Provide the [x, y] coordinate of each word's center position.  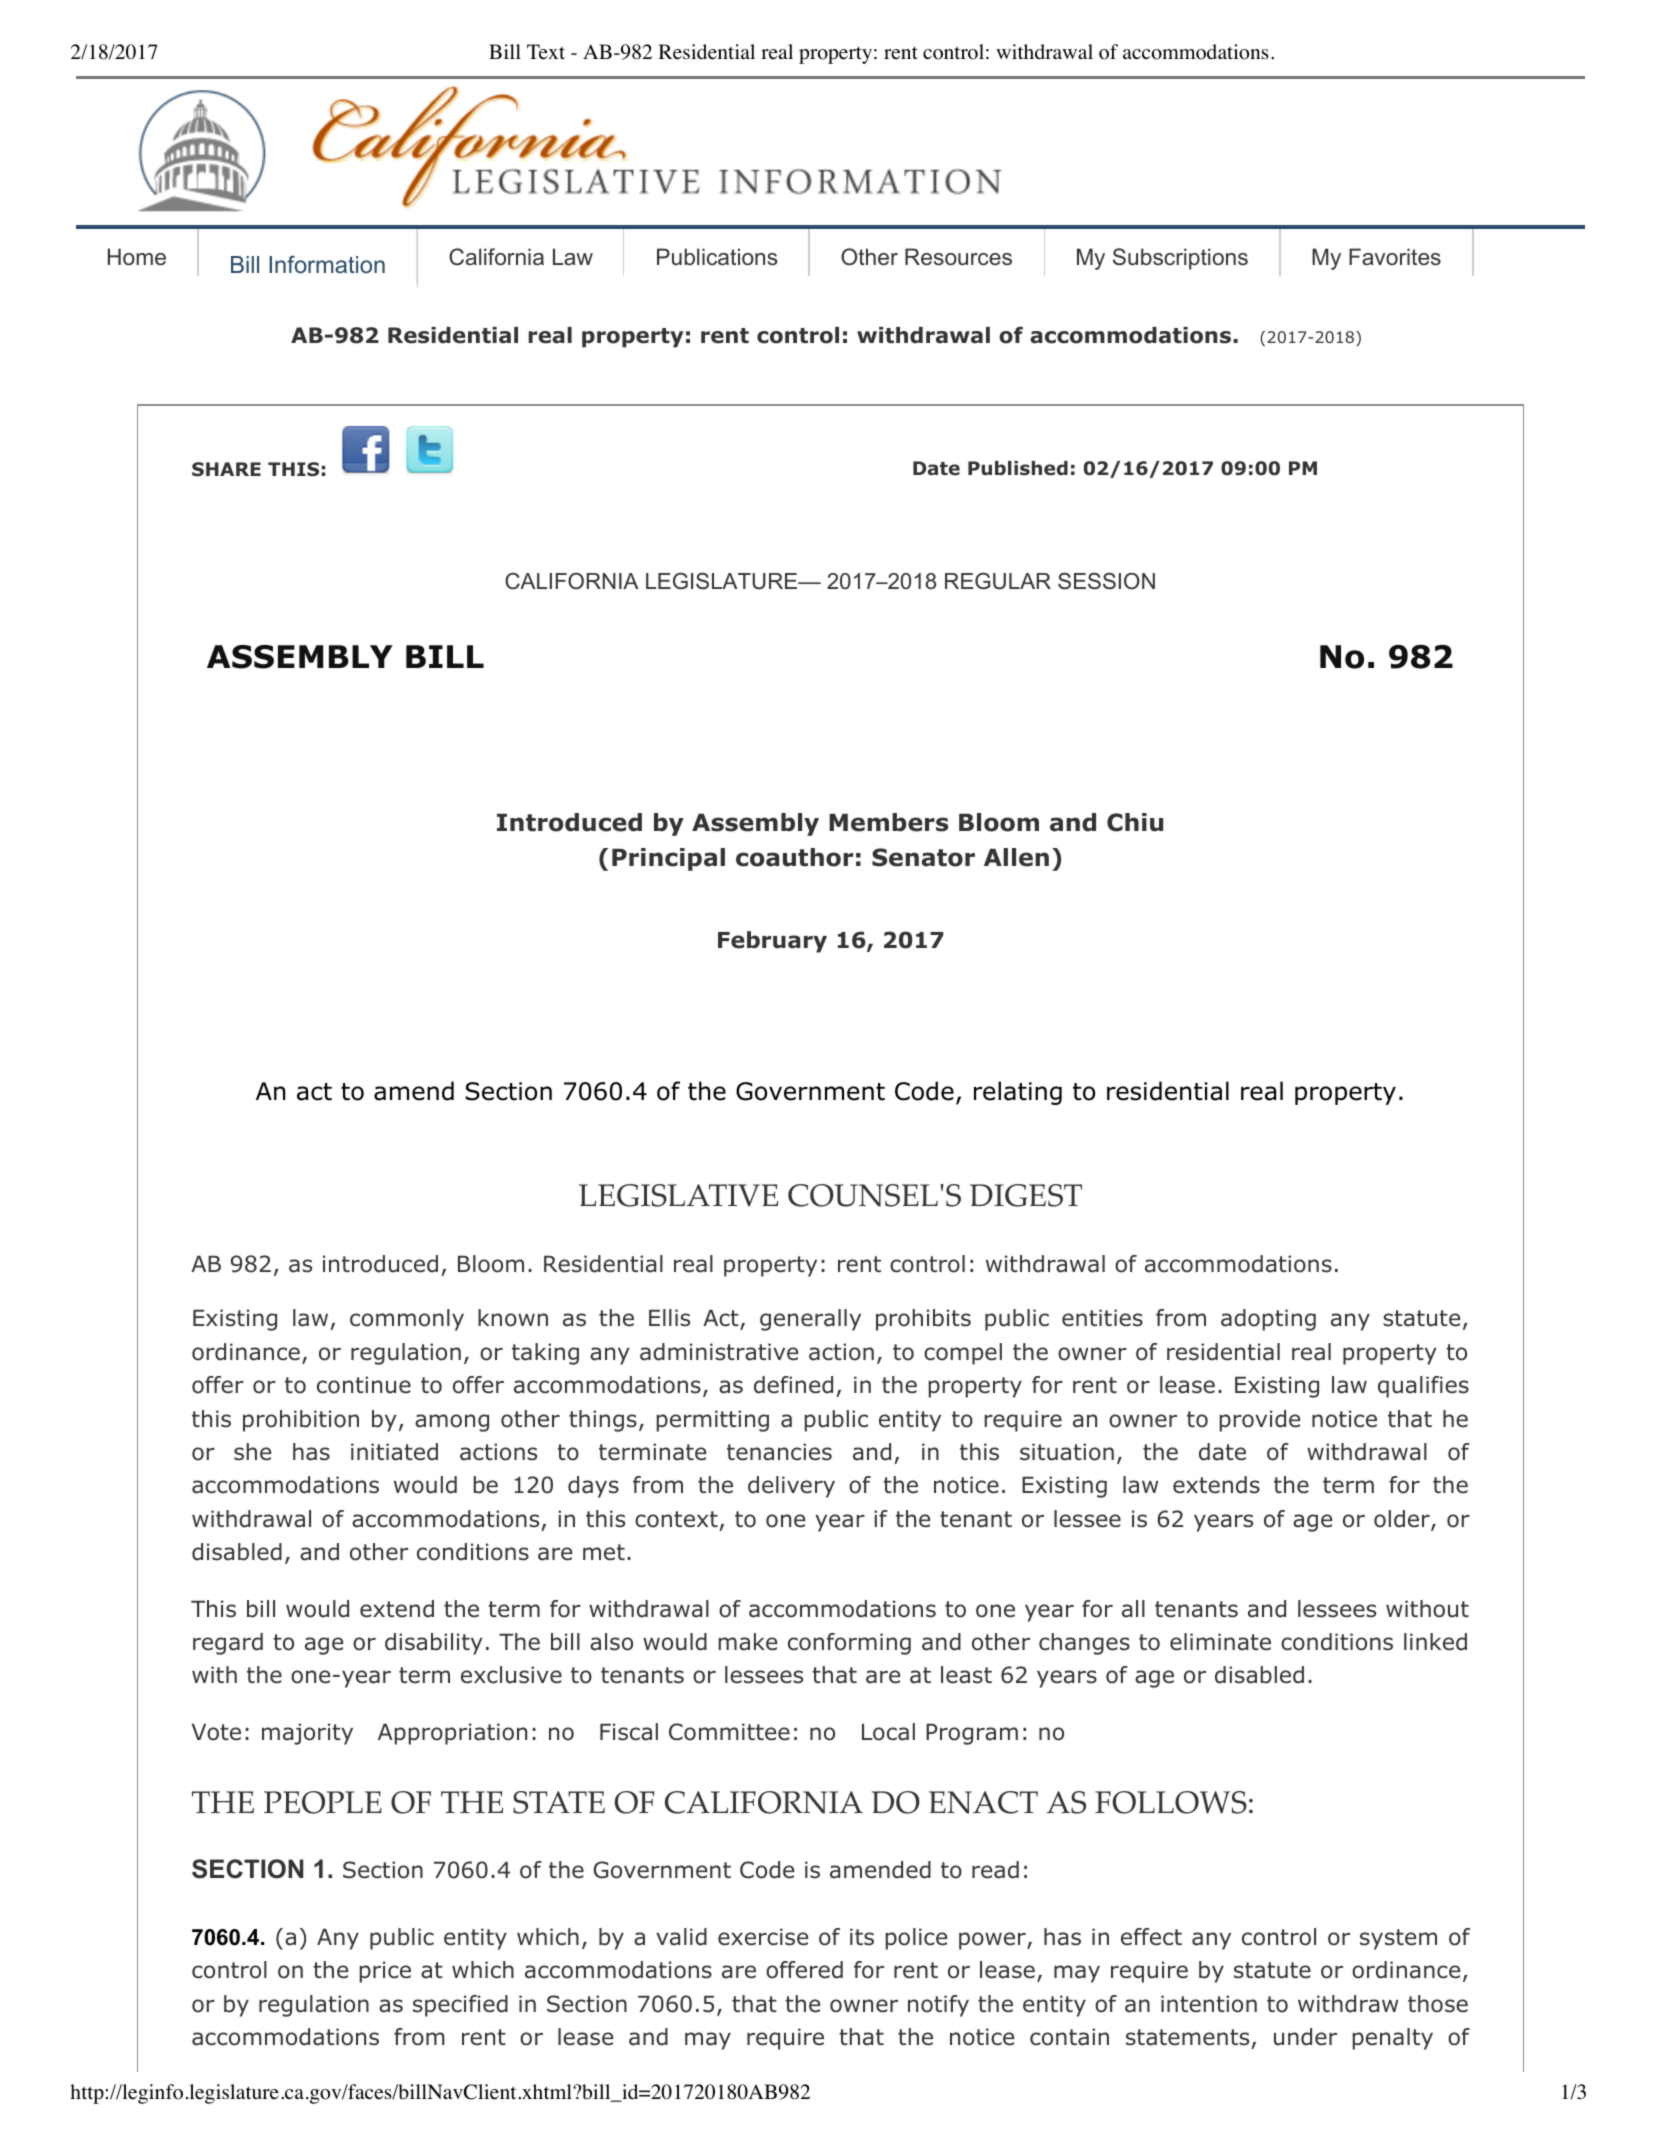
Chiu [1135, 822]
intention [1209, 2004]
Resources [958, 257]
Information [327, 264]
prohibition [301, 1421]
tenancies [779, 1452]
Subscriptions [1180, 259]
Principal [668, 859]
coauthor [794, 857]
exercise [763, 1937]
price [385, 1972]
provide [1260, 1421]
